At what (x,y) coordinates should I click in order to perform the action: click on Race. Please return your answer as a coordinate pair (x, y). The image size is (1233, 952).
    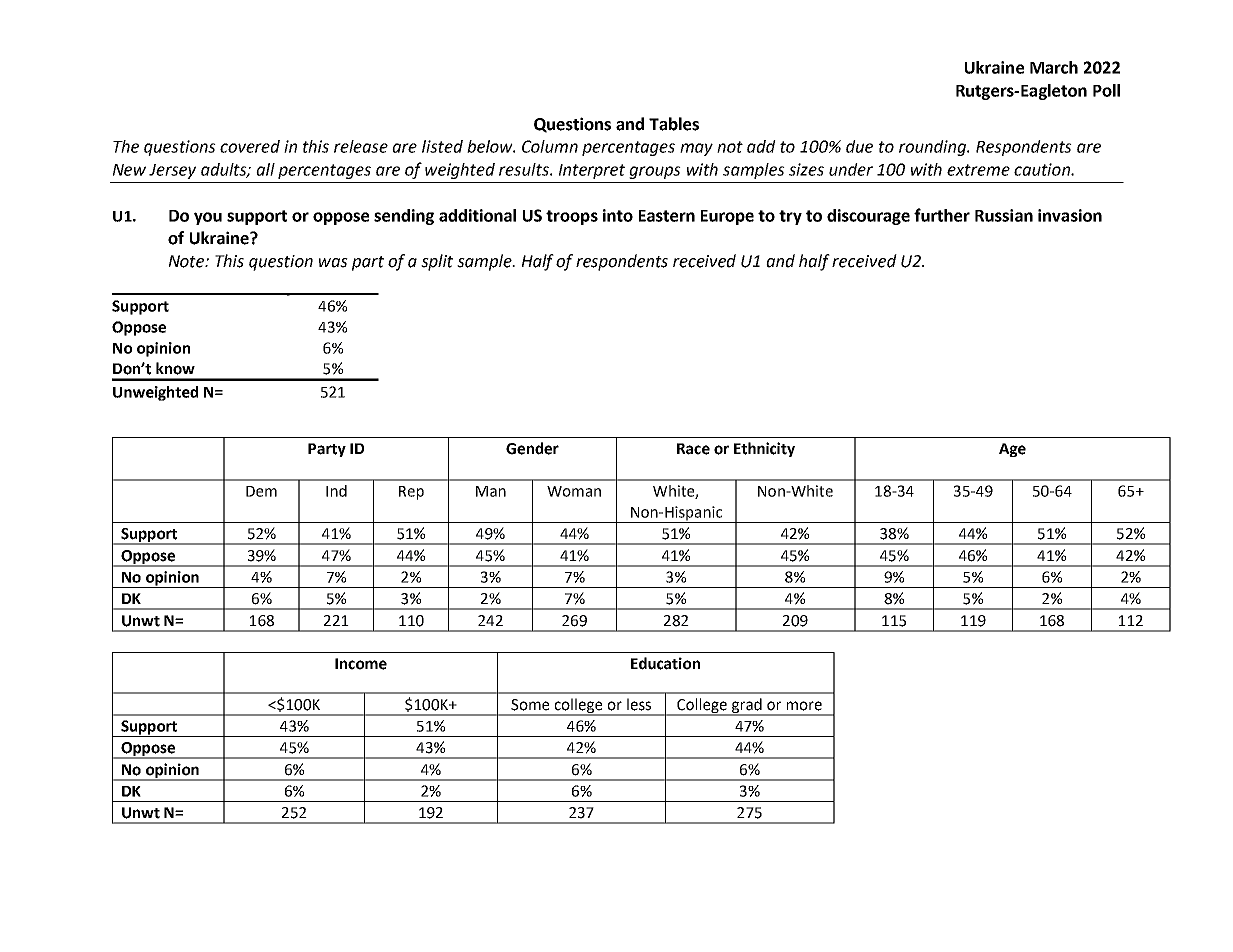
    Looking at the image, I should click on (693, 449).
